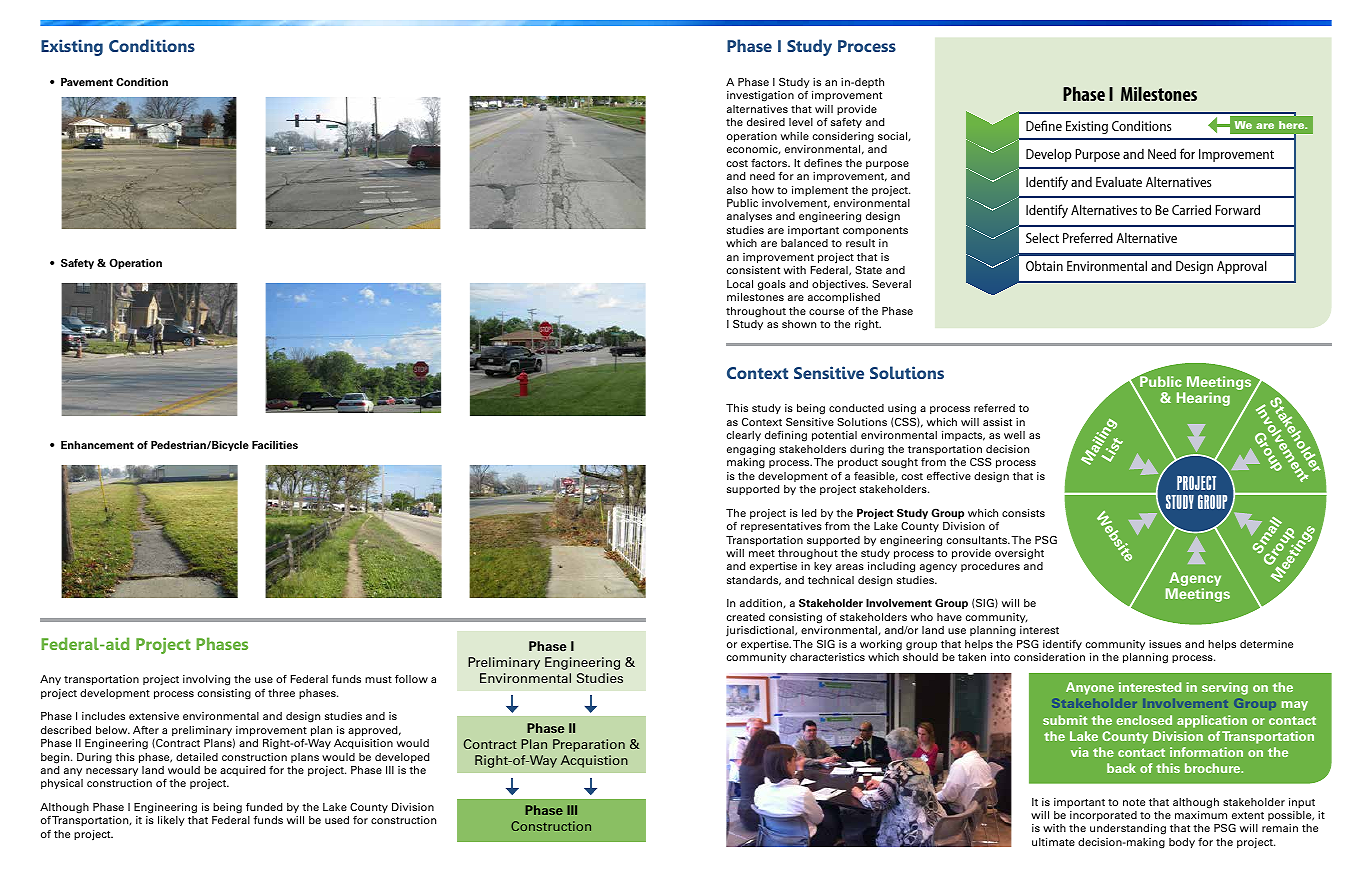 The height and width of the page is (887, 1372). What do you see at coordinates (1128, 829) in the page?
I see `understanding` at bounding box center [1128, 829].
